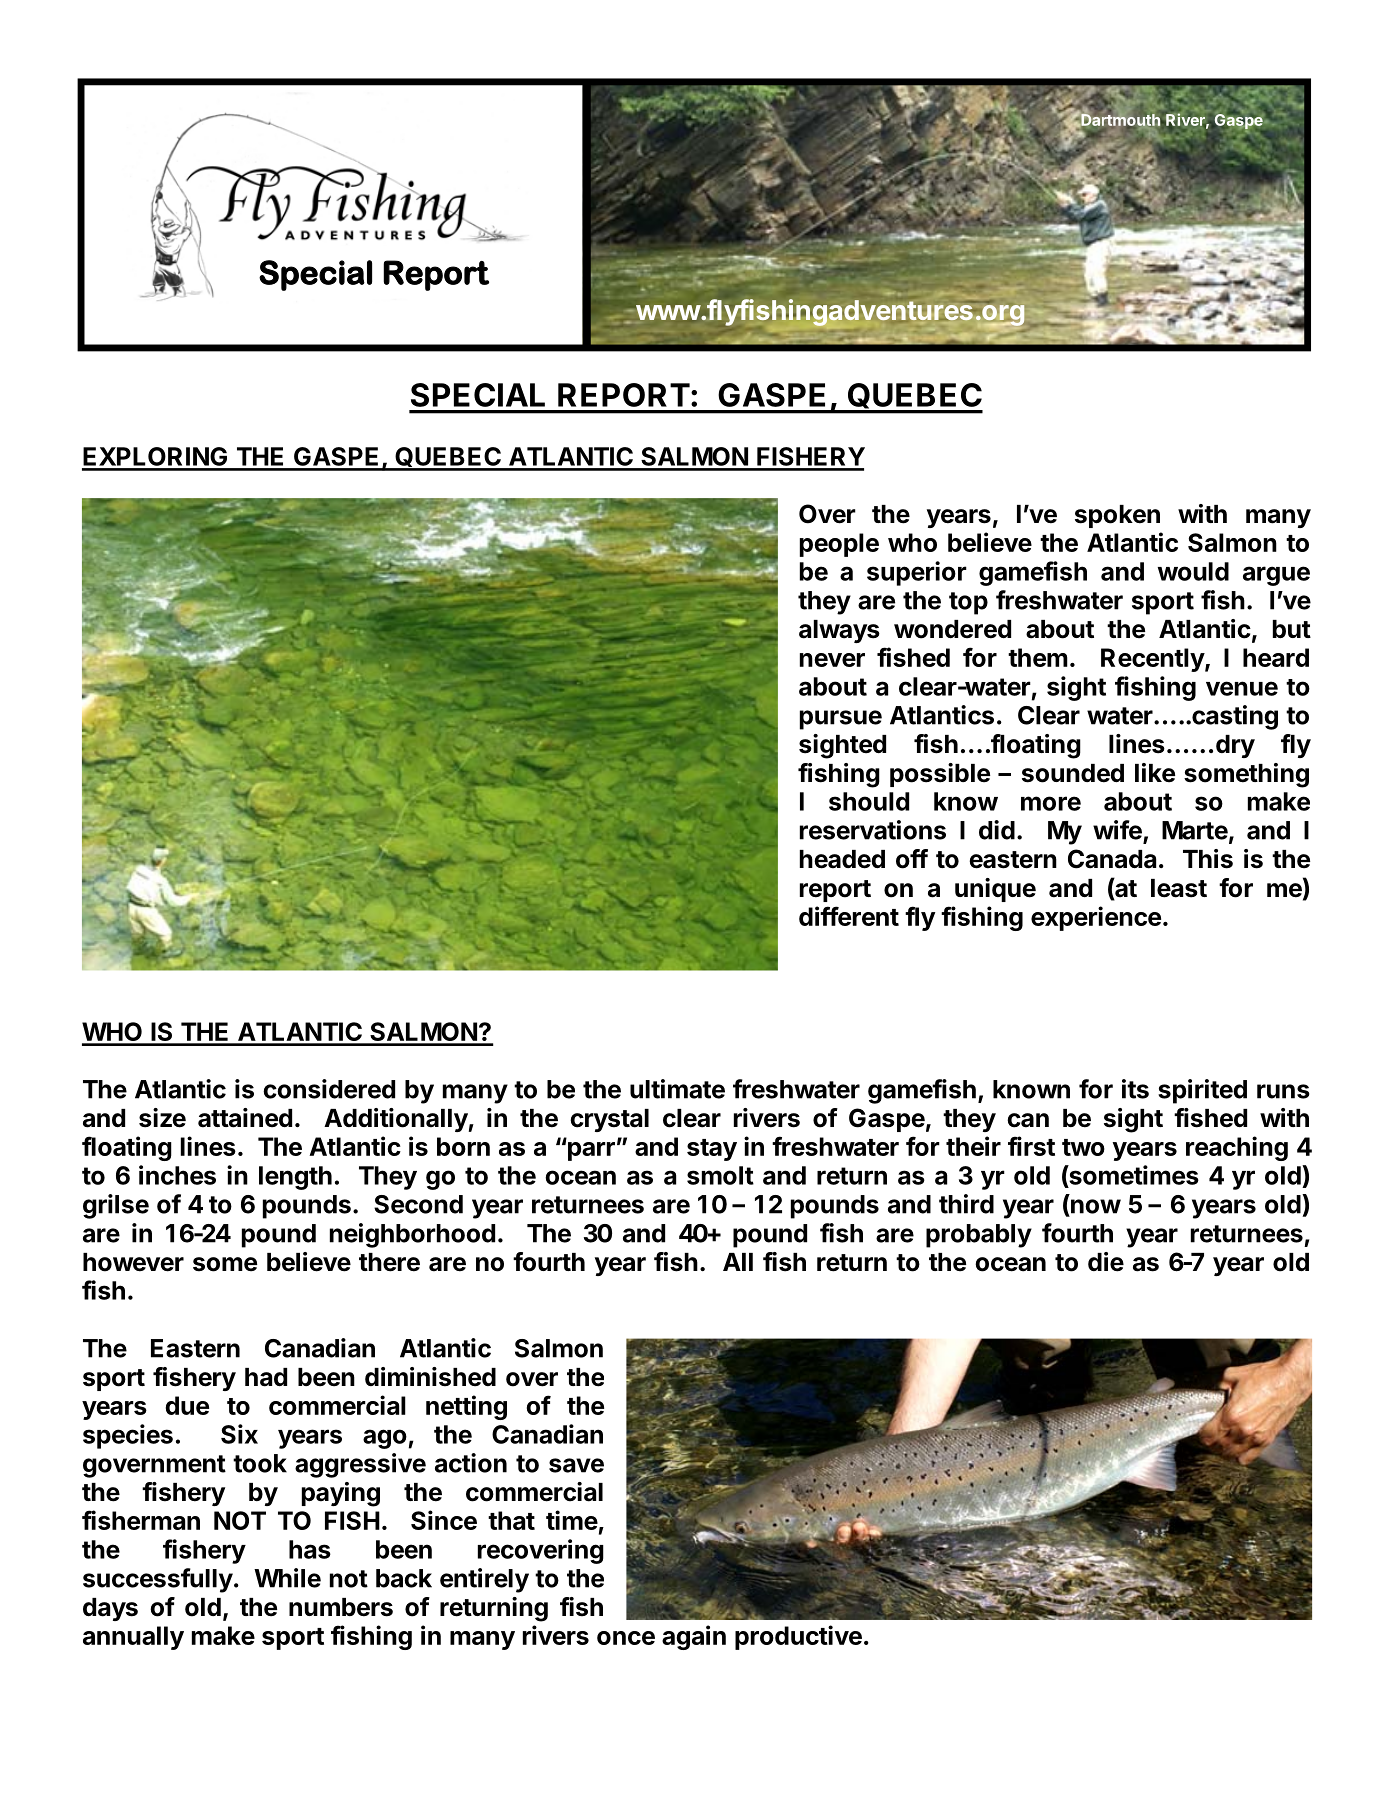 The image size is (1392, 1801). Describe the element at coordinates (245, 1118) in the image. I see `attained` at that location.
